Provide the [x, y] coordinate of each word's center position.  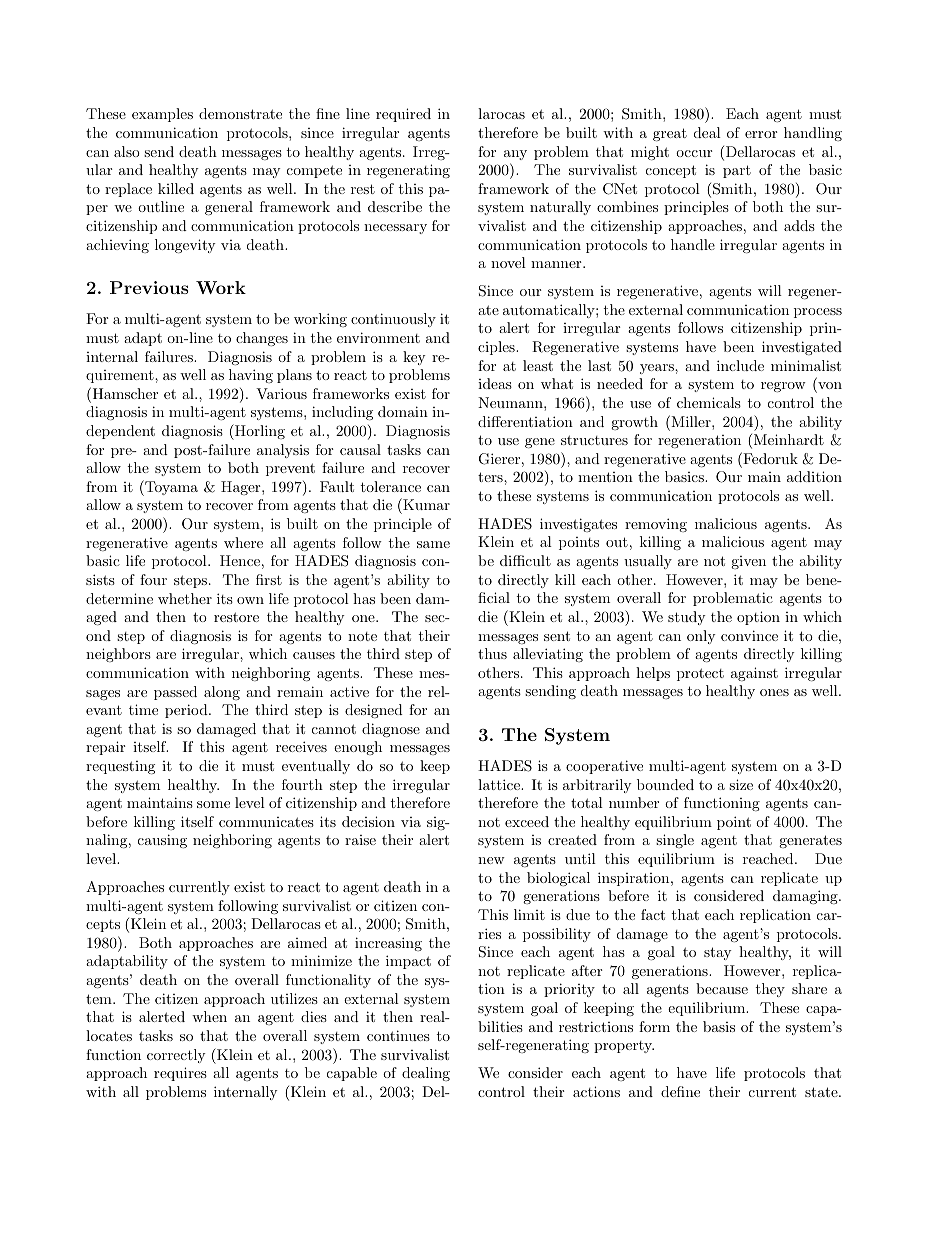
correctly [176, 1056]
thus [492, 653]
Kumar [425, 506]
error [761, 134]
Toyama [170, 488]
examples [162, 115]
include [740, 365]
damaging [806, 897]
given [748, 562]
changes [262, 339]
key [414, 358]
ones [774, 692]
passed [175, 693]
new [491, 860]
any [515, 155]
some [213, 804]
